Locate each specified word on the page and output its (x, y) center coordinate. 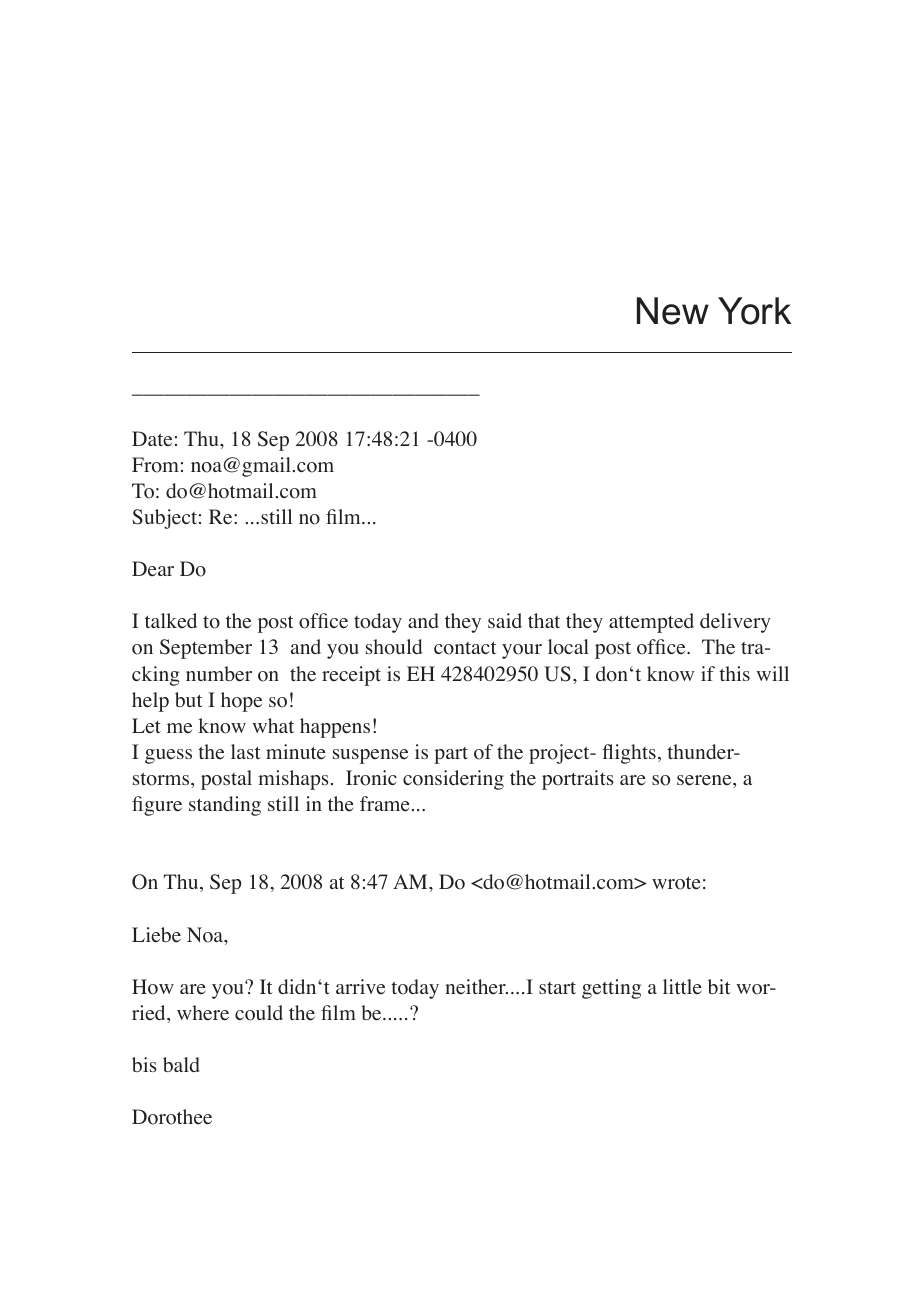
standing (225, 806)
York (754, 311)
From (155, 465)
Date (152, 439)
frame (385, 804)
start (557, 988)
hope (241, 702)
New (673, 311)
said (505, 620)
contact (465, 648)
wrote (676, 883)
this (734, 673)
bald (181, 1064)
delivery (735, 623)
